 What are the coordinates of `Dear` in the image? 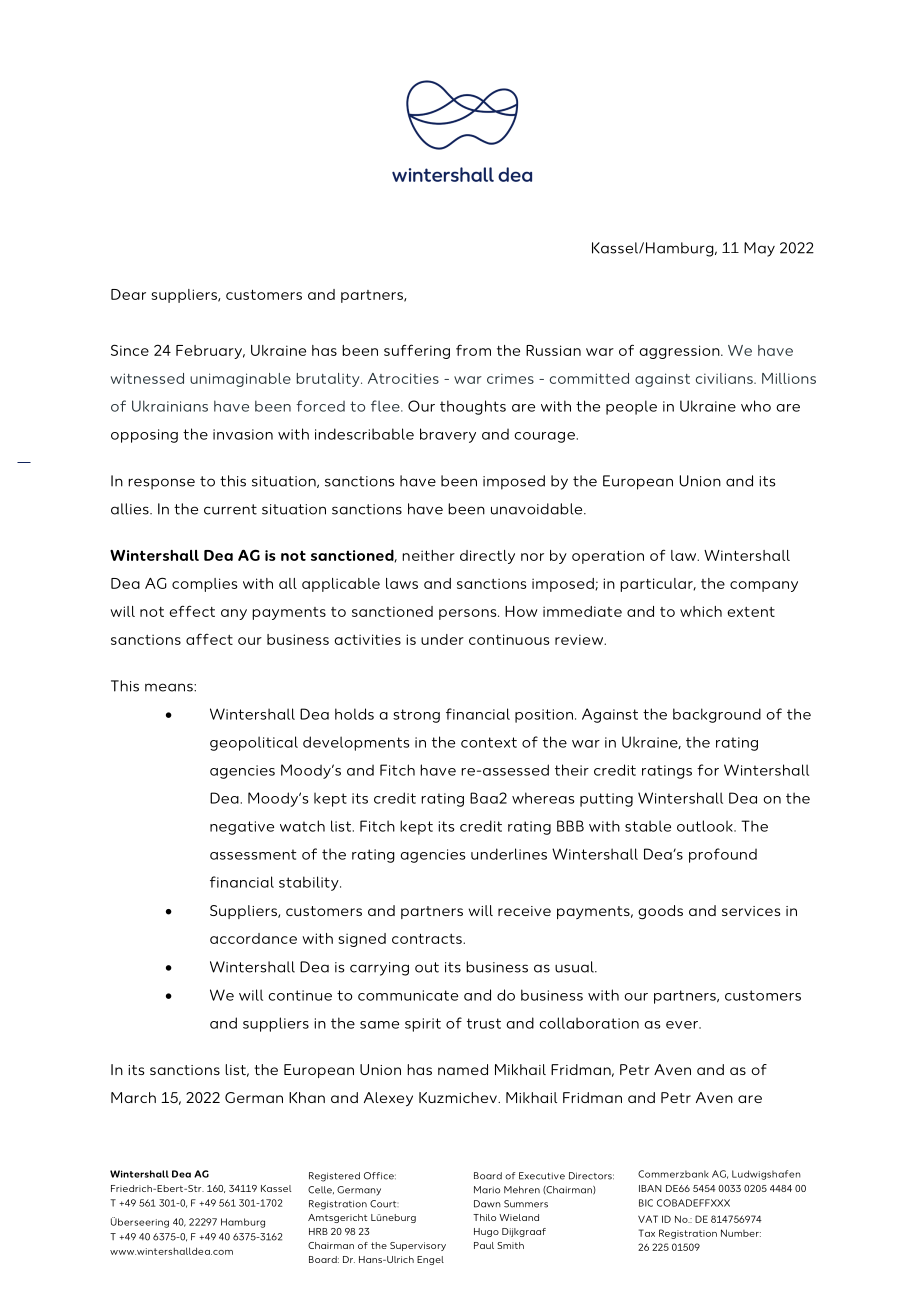 It's located at (128, 294).
